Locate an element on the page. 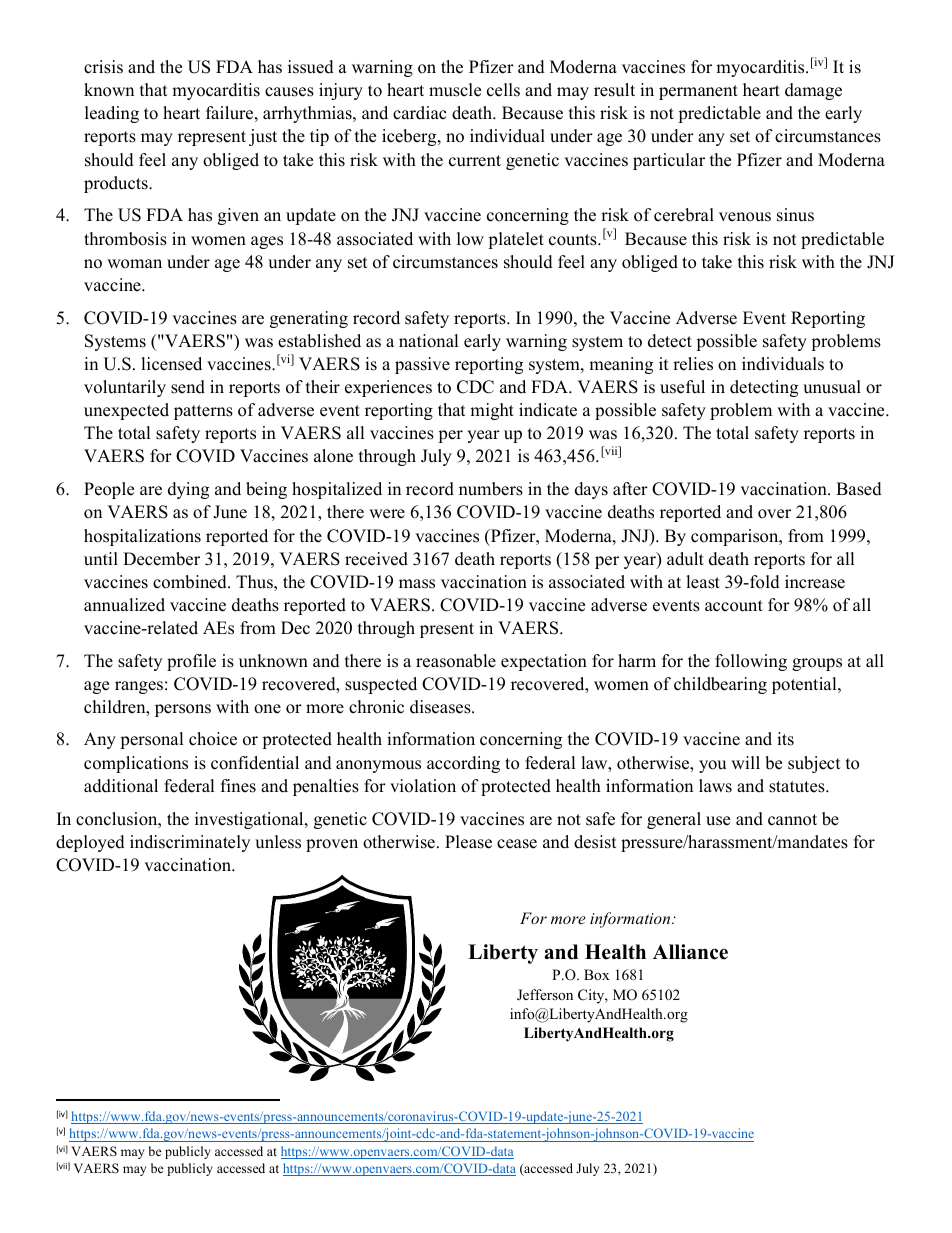 This image has width=952, height=1233. damage is located at coordinates (813, 91).
